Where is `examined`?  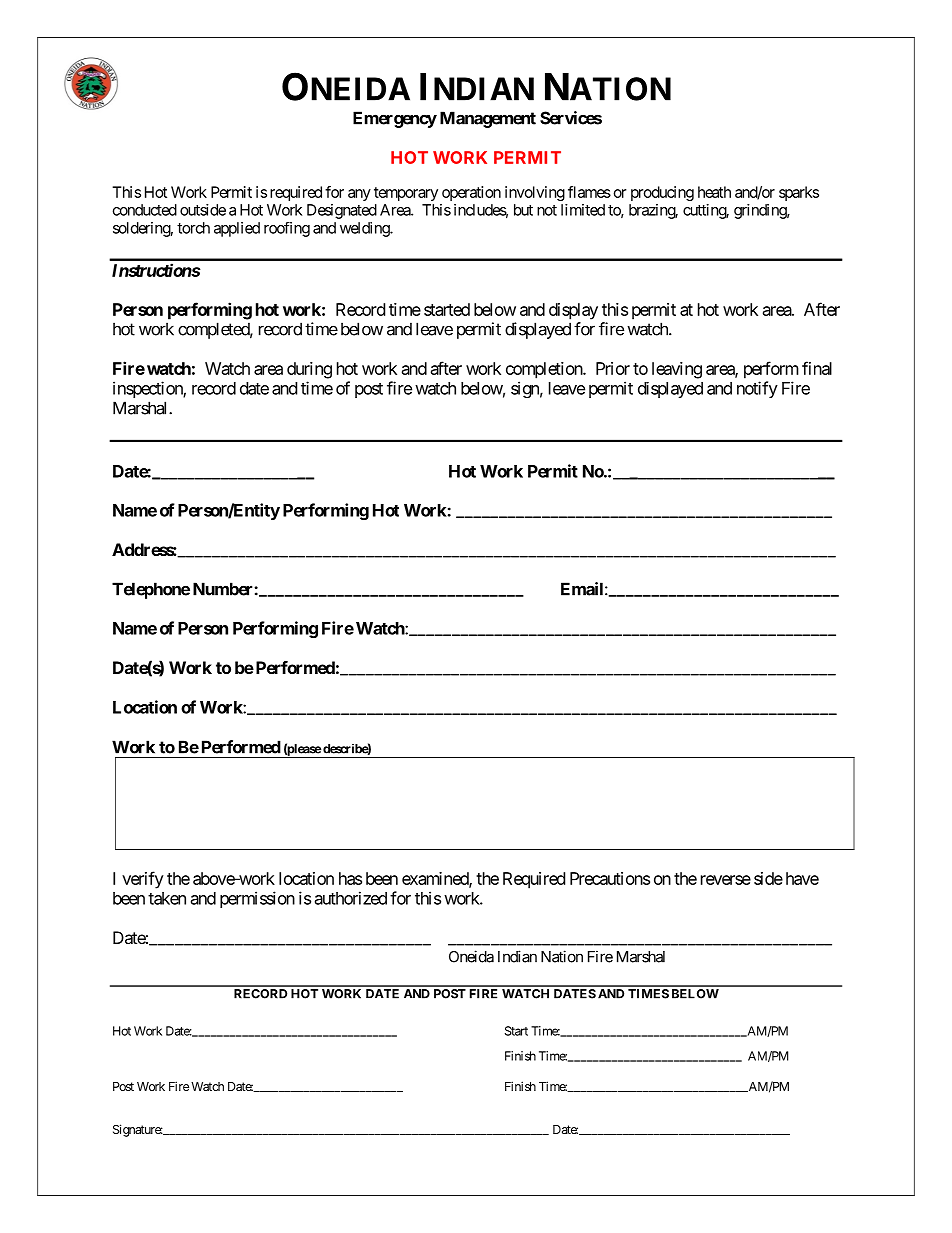 examined is located at coordinates (436, 879).
